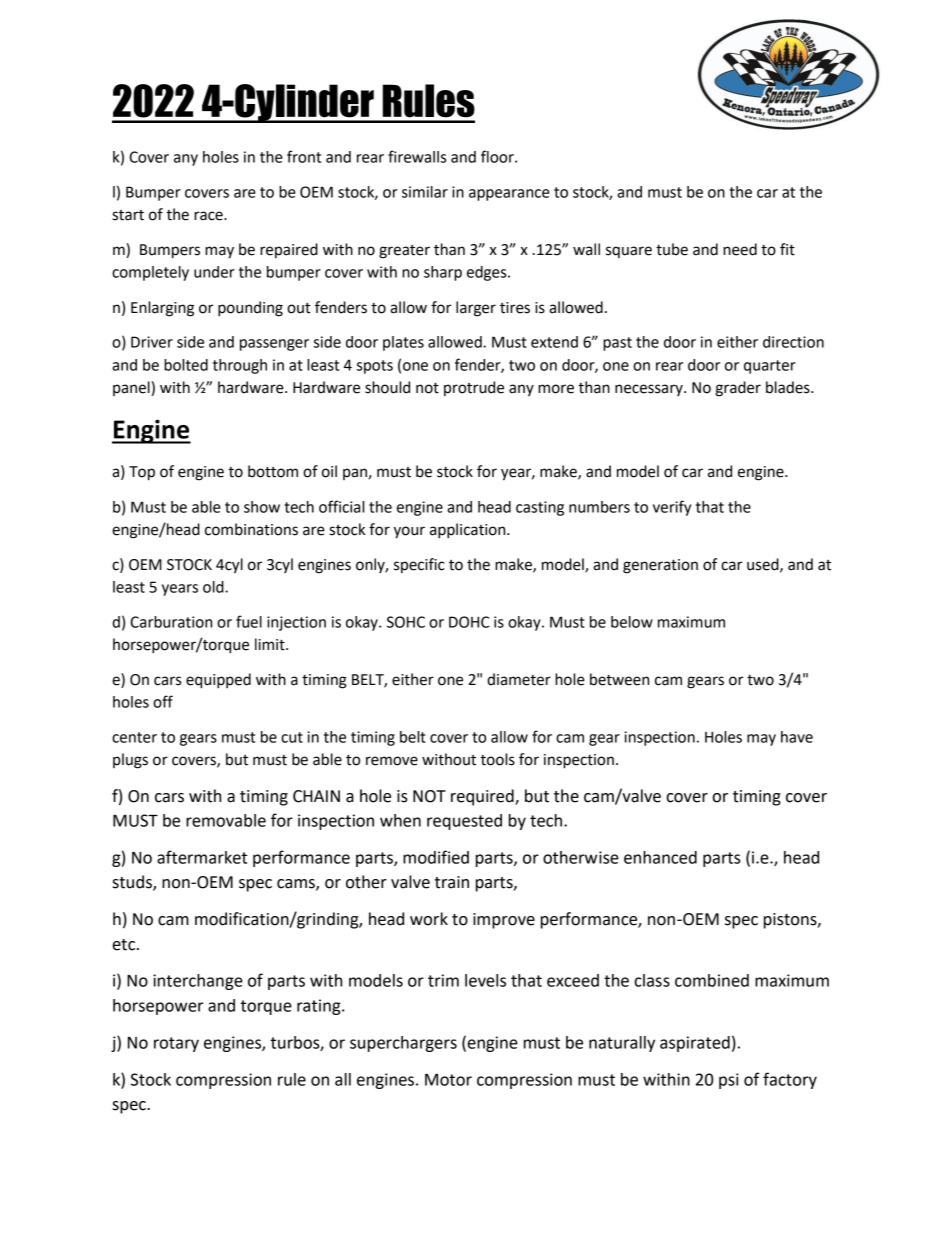 This screenshot has height=1233, width=952. Describe the element at coordinates (469, 622) in the screenshot. I see `DOHC` at that location.
